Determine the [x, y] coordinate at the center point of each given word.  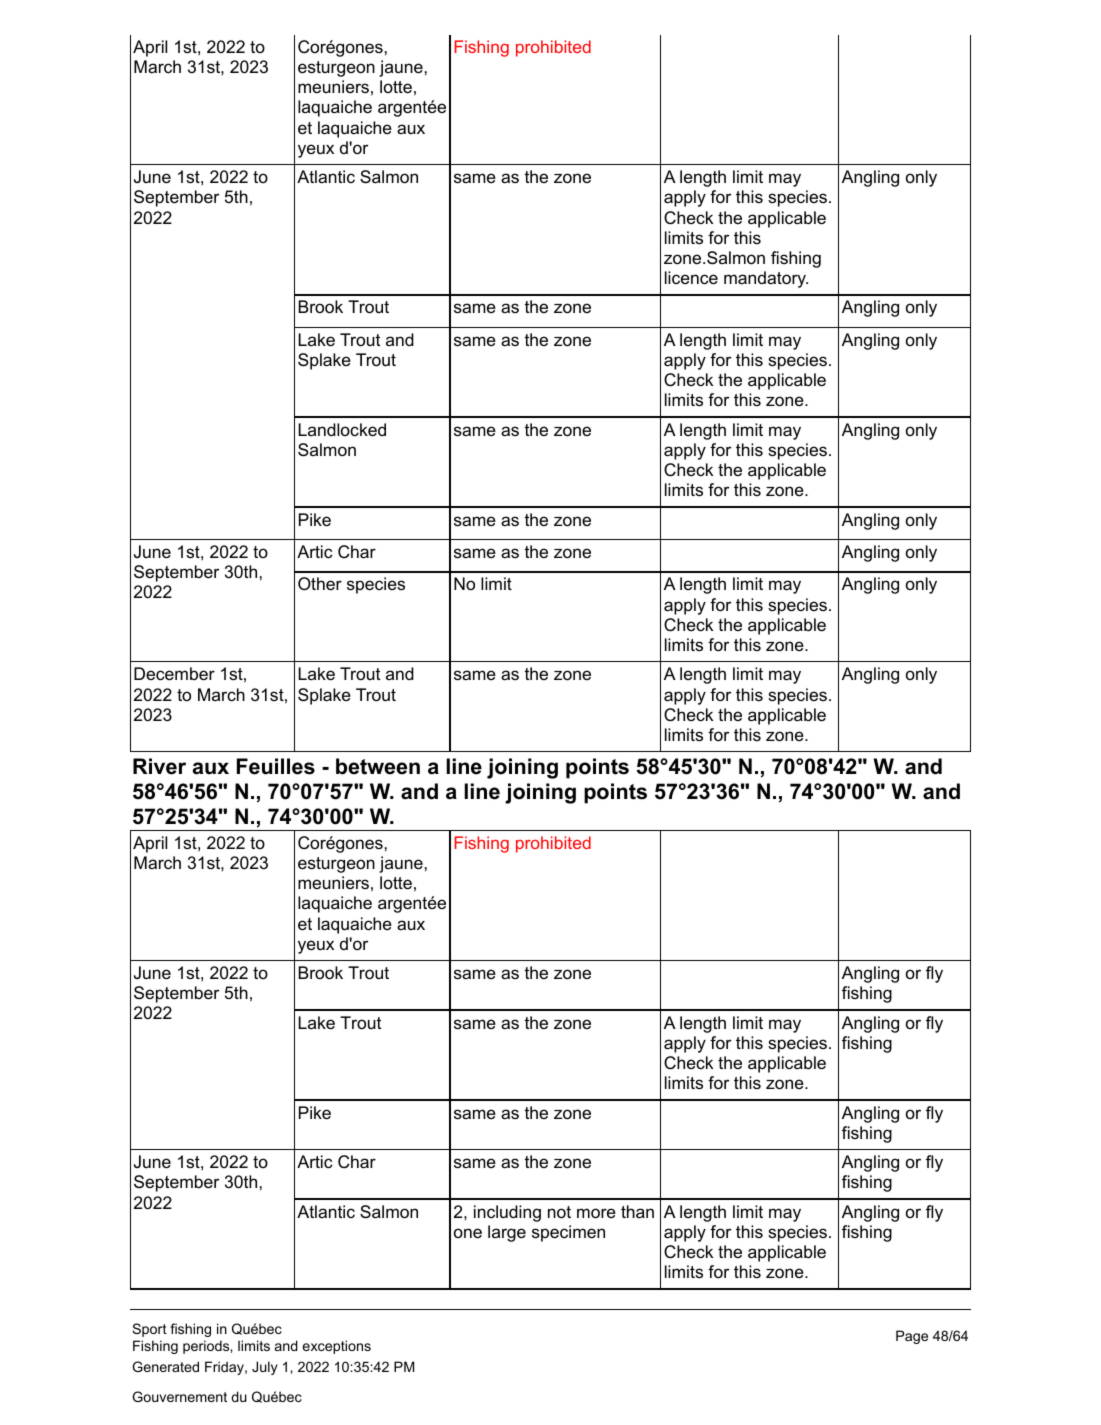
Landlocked [342, 430]
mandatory [766, 279]
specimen [568, 1233]
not [559, 1212]
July [265, 1368]
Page [912, 1337]
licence [691, 278]
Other [320, 584]
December [174, 674]
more [596, 1213]
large [507, 1233]
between [378, 766]
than [637, 1212]
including [507, 1213]
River [159, 766]
